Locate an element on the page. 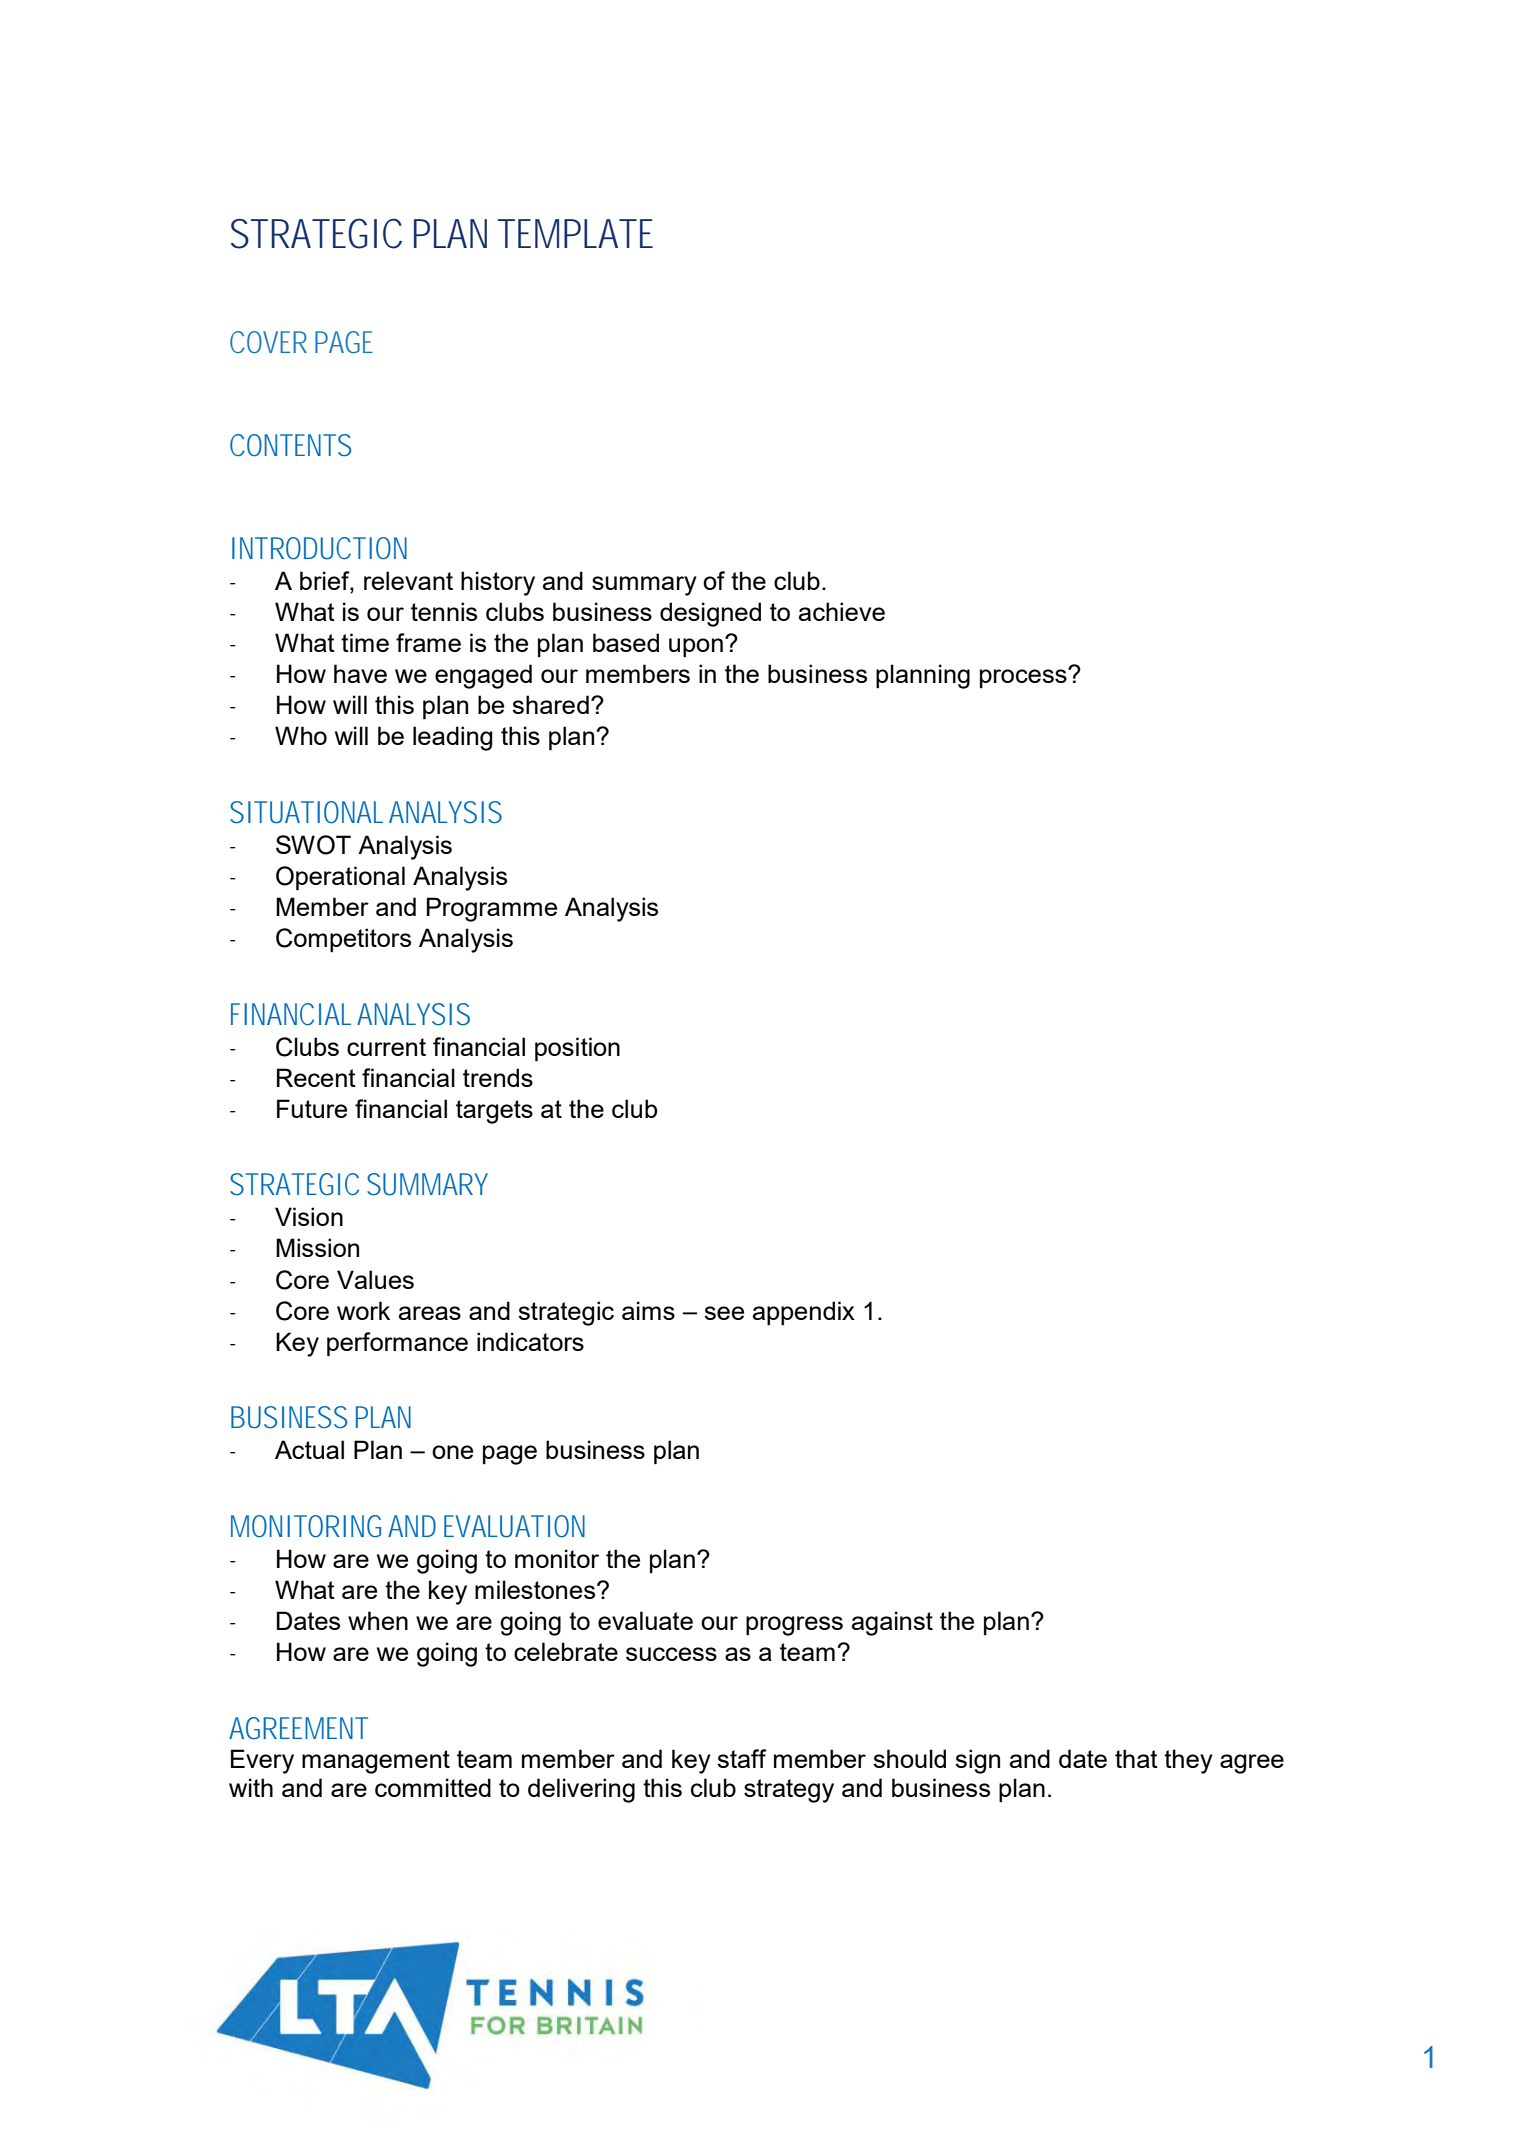 The height and width of the image is (2144, 1515). management is located at coordinates (376, 1762).
